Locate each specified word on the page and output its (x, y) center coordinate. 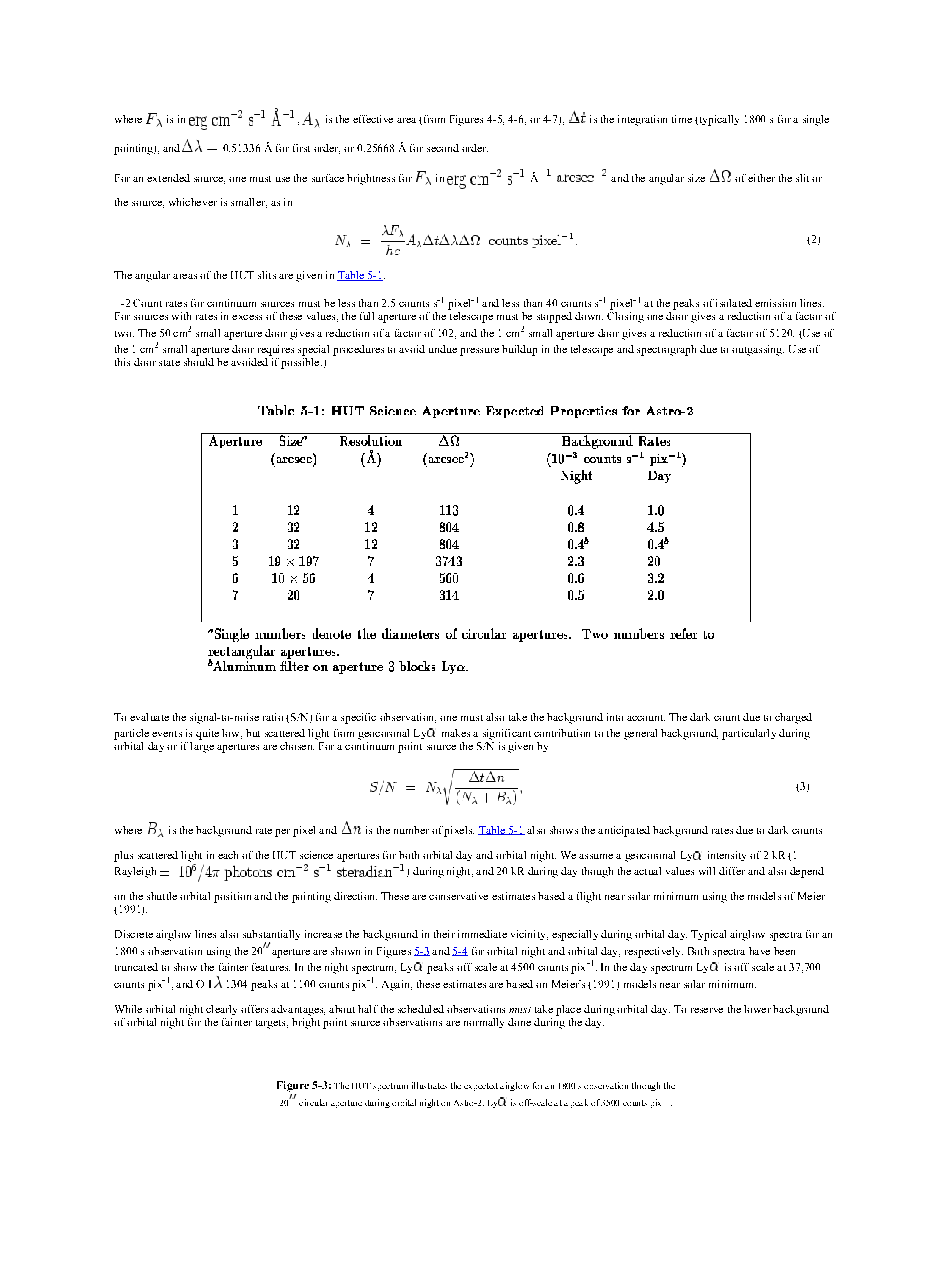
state (169, 363)
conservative (458, 896)
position (232, 897)
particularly (749, 734)
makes (456, 733)
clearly (221, 1010)
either (761, 178)
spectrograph (666, 350)
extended (168, 178)
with (181, 316)
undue (443, 349)
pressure (479, 352)
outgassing (758, 350)
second (443, 148)
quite (207, 734)
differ (732, 871)
